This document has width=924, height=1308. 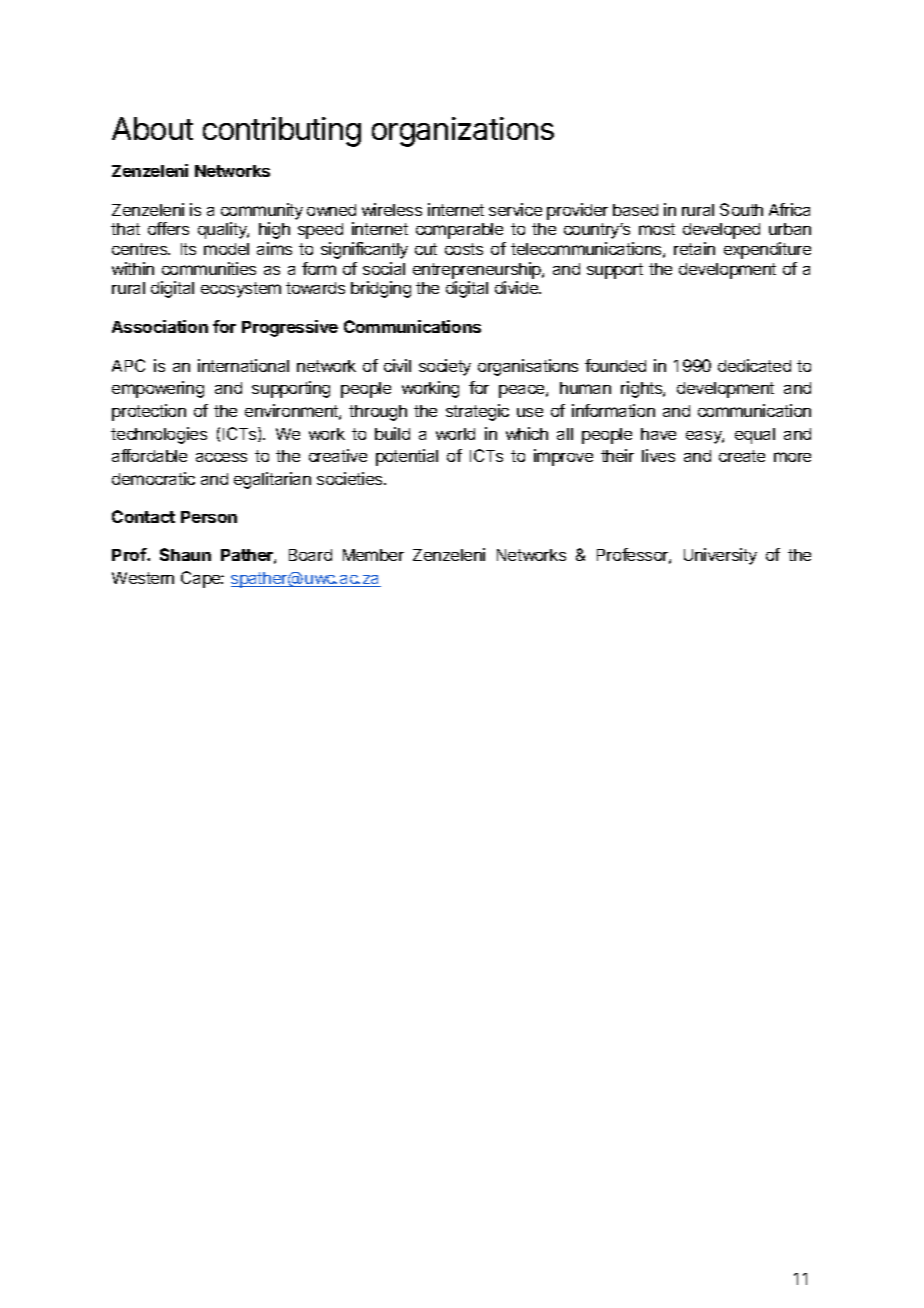 What do you see at coordinates (694, 248) in the document?
I see `retain` at bounding box center [694, 248].
